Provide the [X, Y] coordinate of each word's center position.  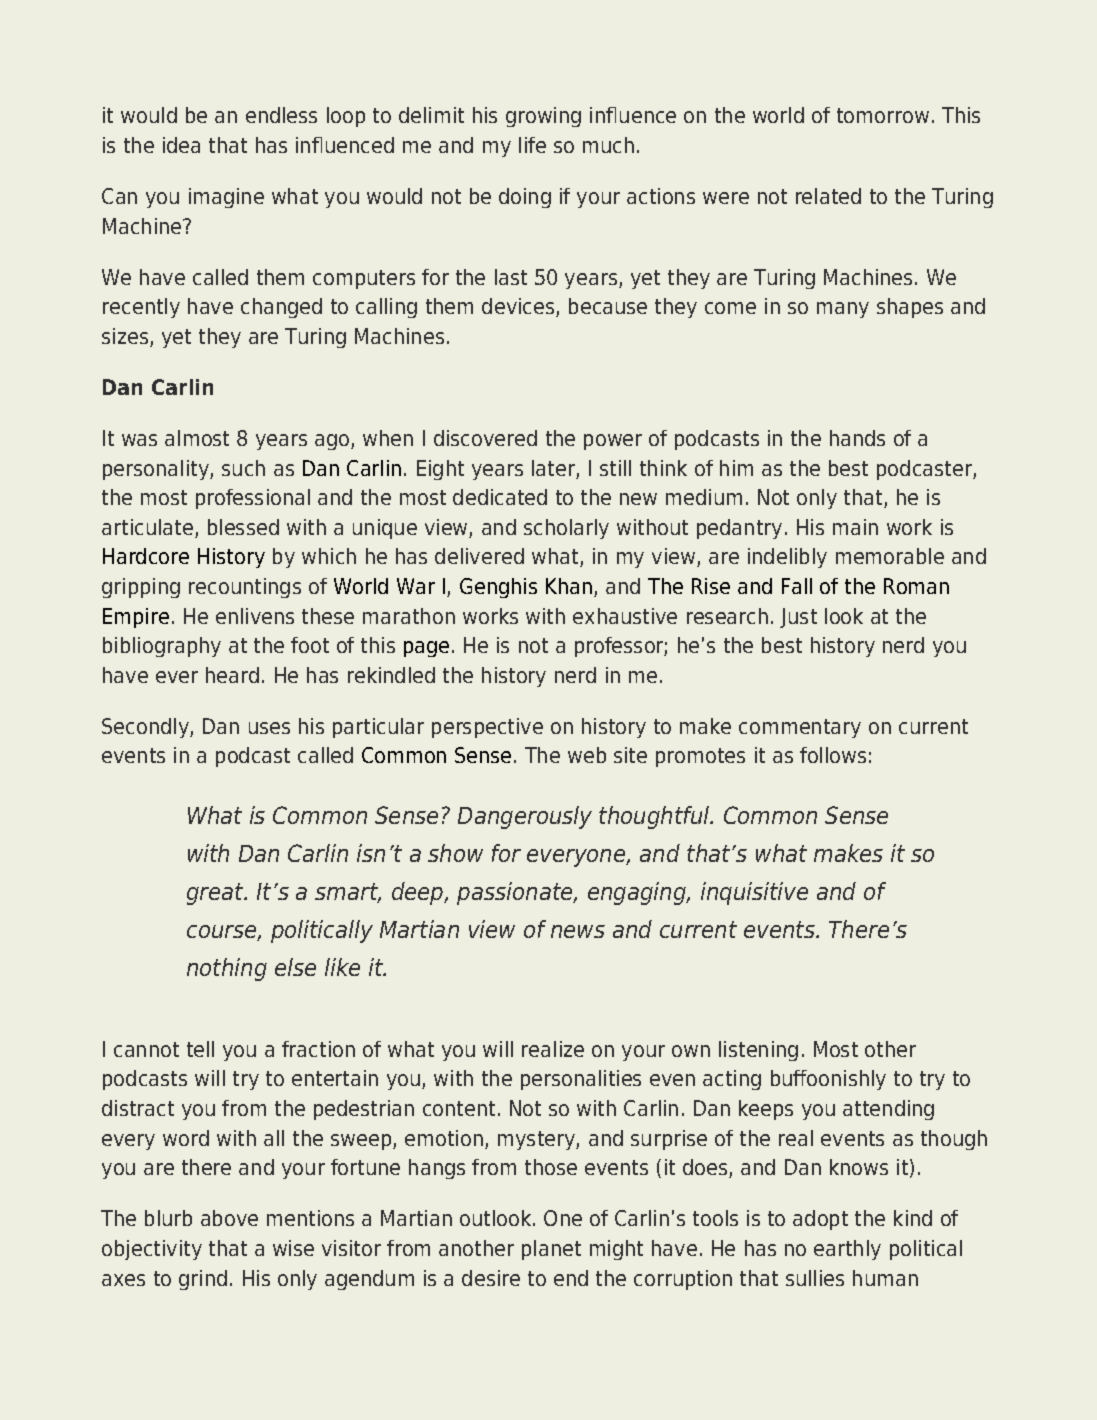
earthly [847, 1250]
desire [491, 1278]
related [828, 196]
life [532, 145]
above [229, 1218]
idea [181, 145]
